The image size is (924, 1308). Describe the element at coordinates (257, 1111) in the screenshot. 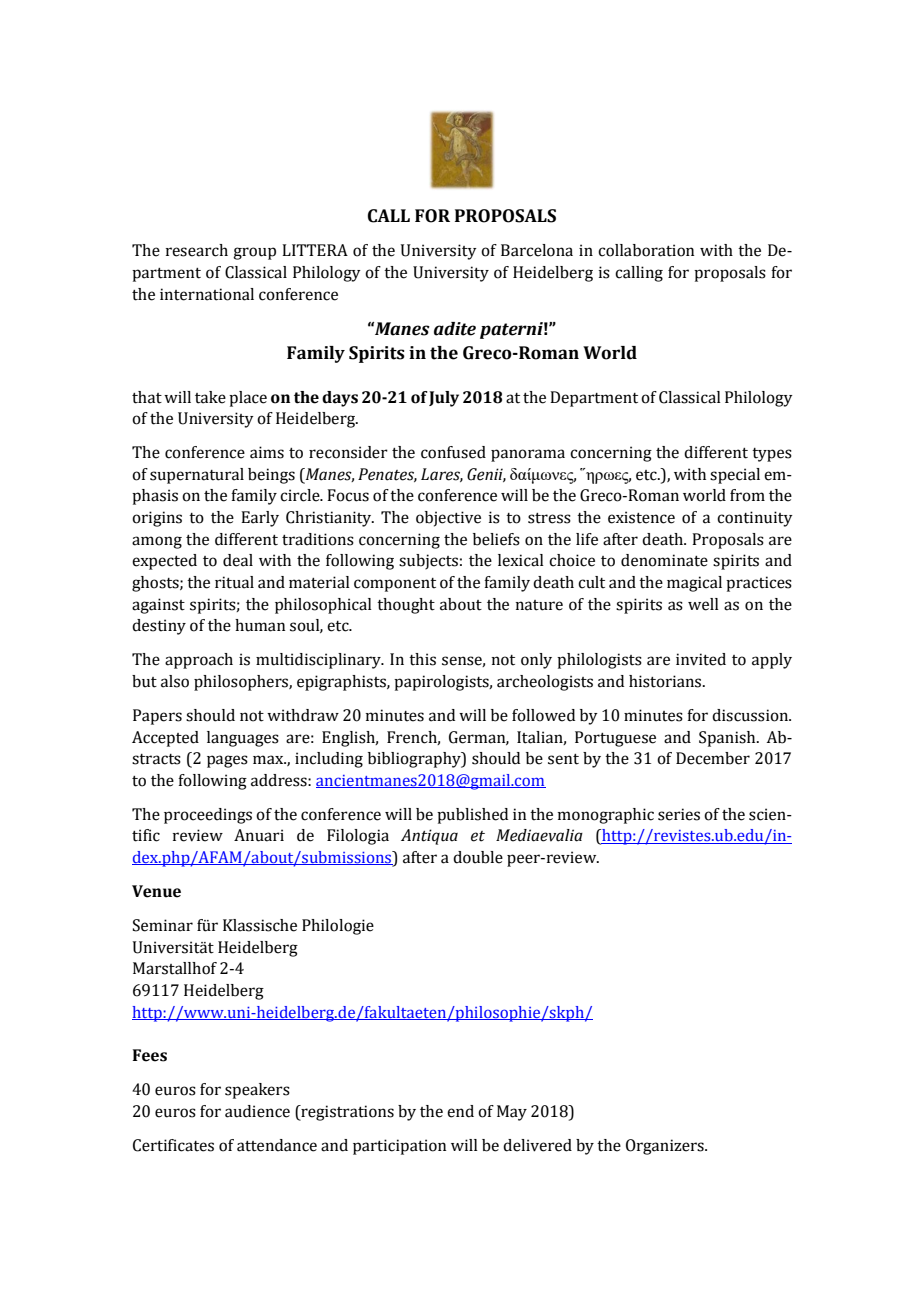

I see `audience` at that location.
